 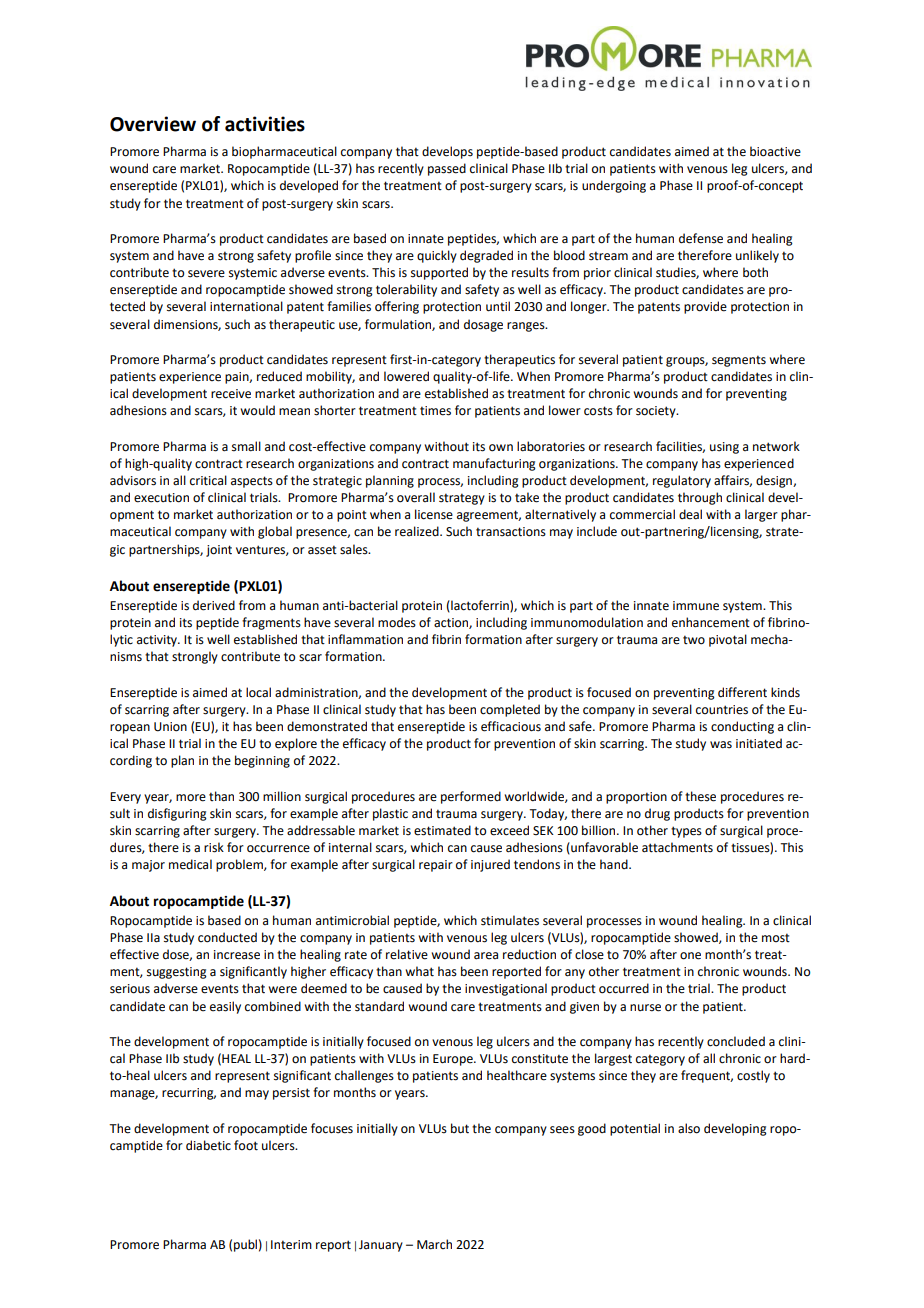 What do you see at coordinates (231, 394) in the screenshot?
I see `receive` at bounding box center [231, 394].
